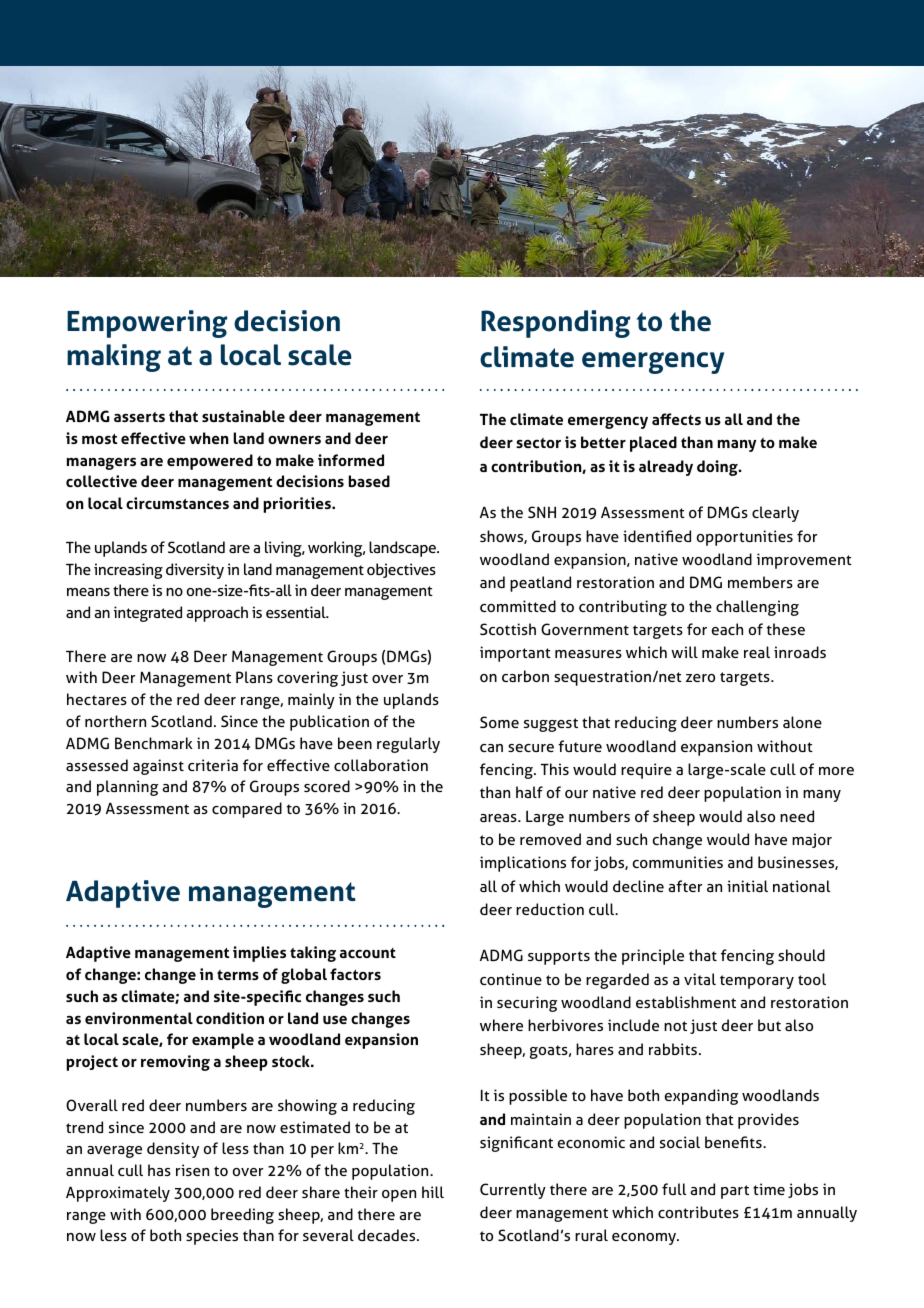 Image resolution: width=924 pixels, height=1308 pixels. Describe the element at coordinates (735, 1192) in the screenshot. I see `part` at that location.
